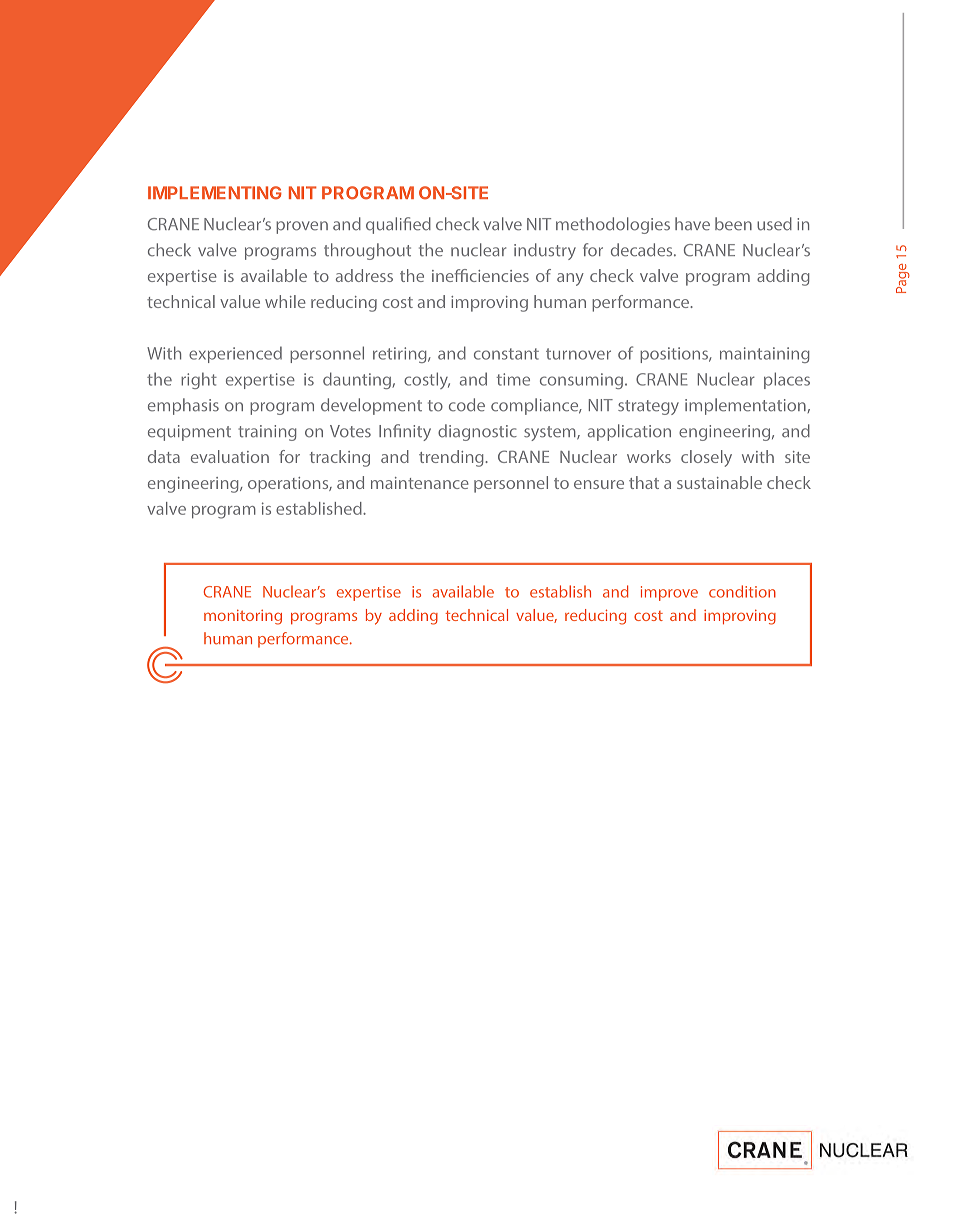 The height and width of the screenshot is (1232, 958). What do you see at coordinates (719, 482) in the screenshot?
I see `sustainable` at bounding box center [719, 482].
